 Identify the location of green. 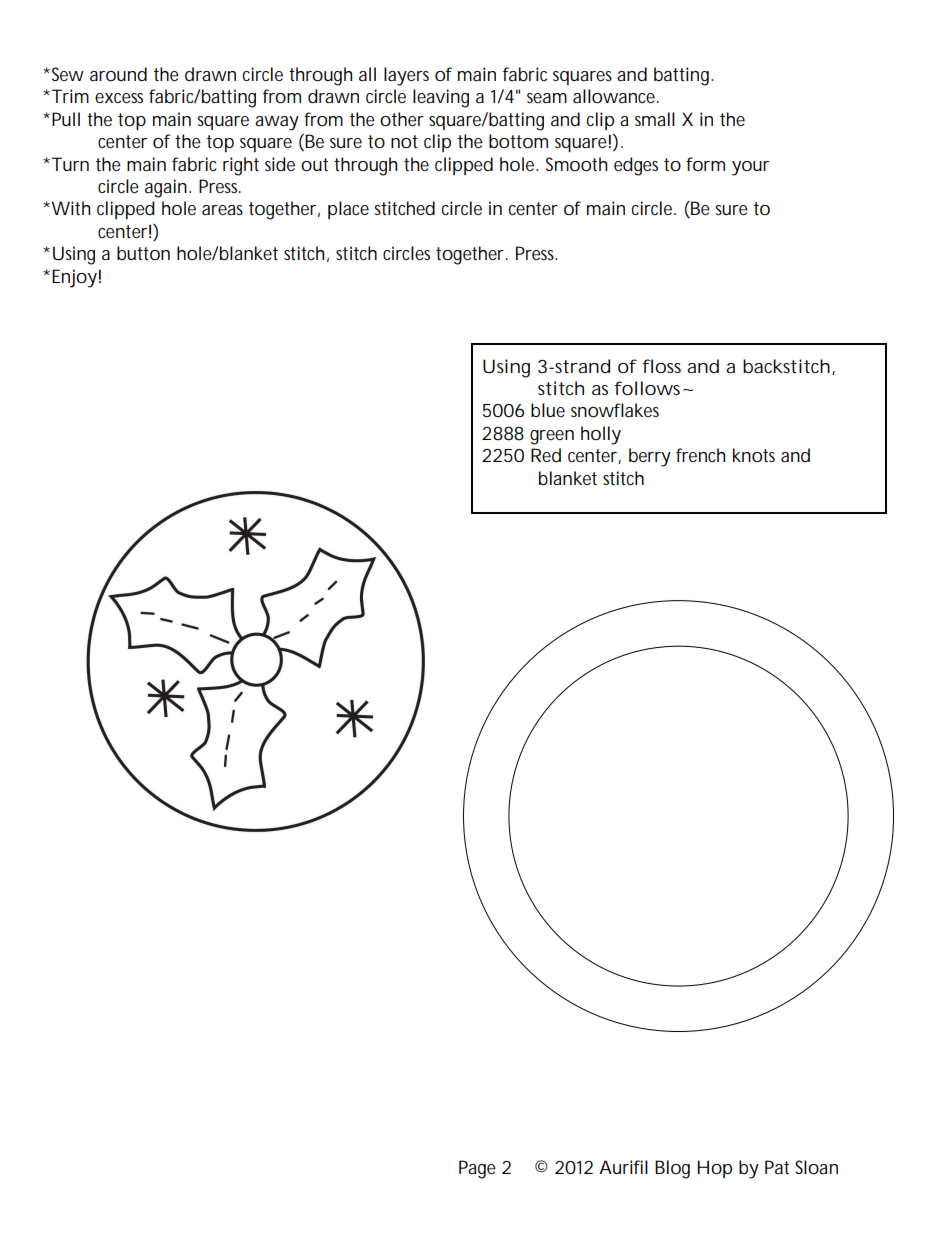
(552, 437).
